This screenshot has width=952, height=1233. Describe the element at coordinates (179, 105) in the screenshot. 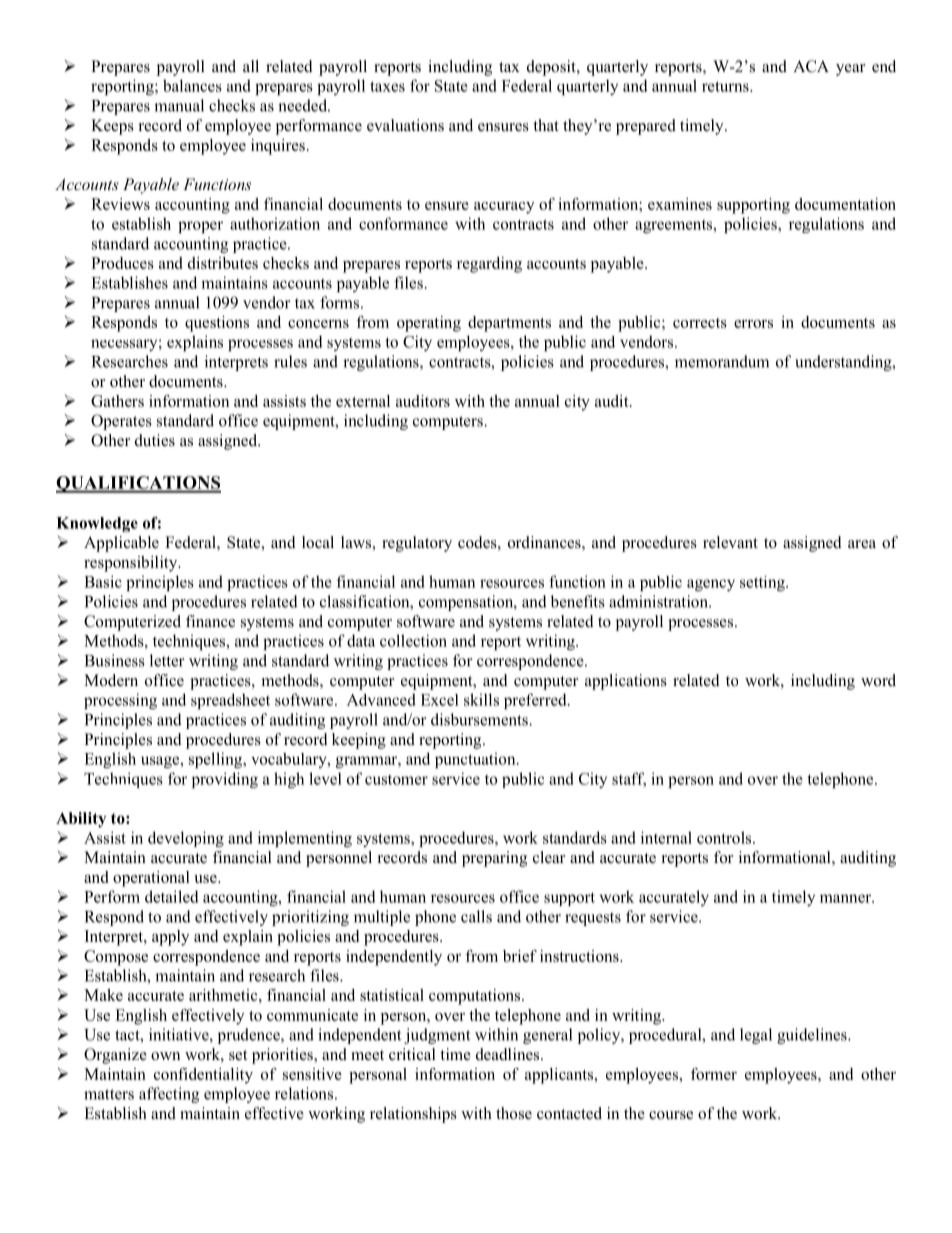

I see `manual` at that location.
